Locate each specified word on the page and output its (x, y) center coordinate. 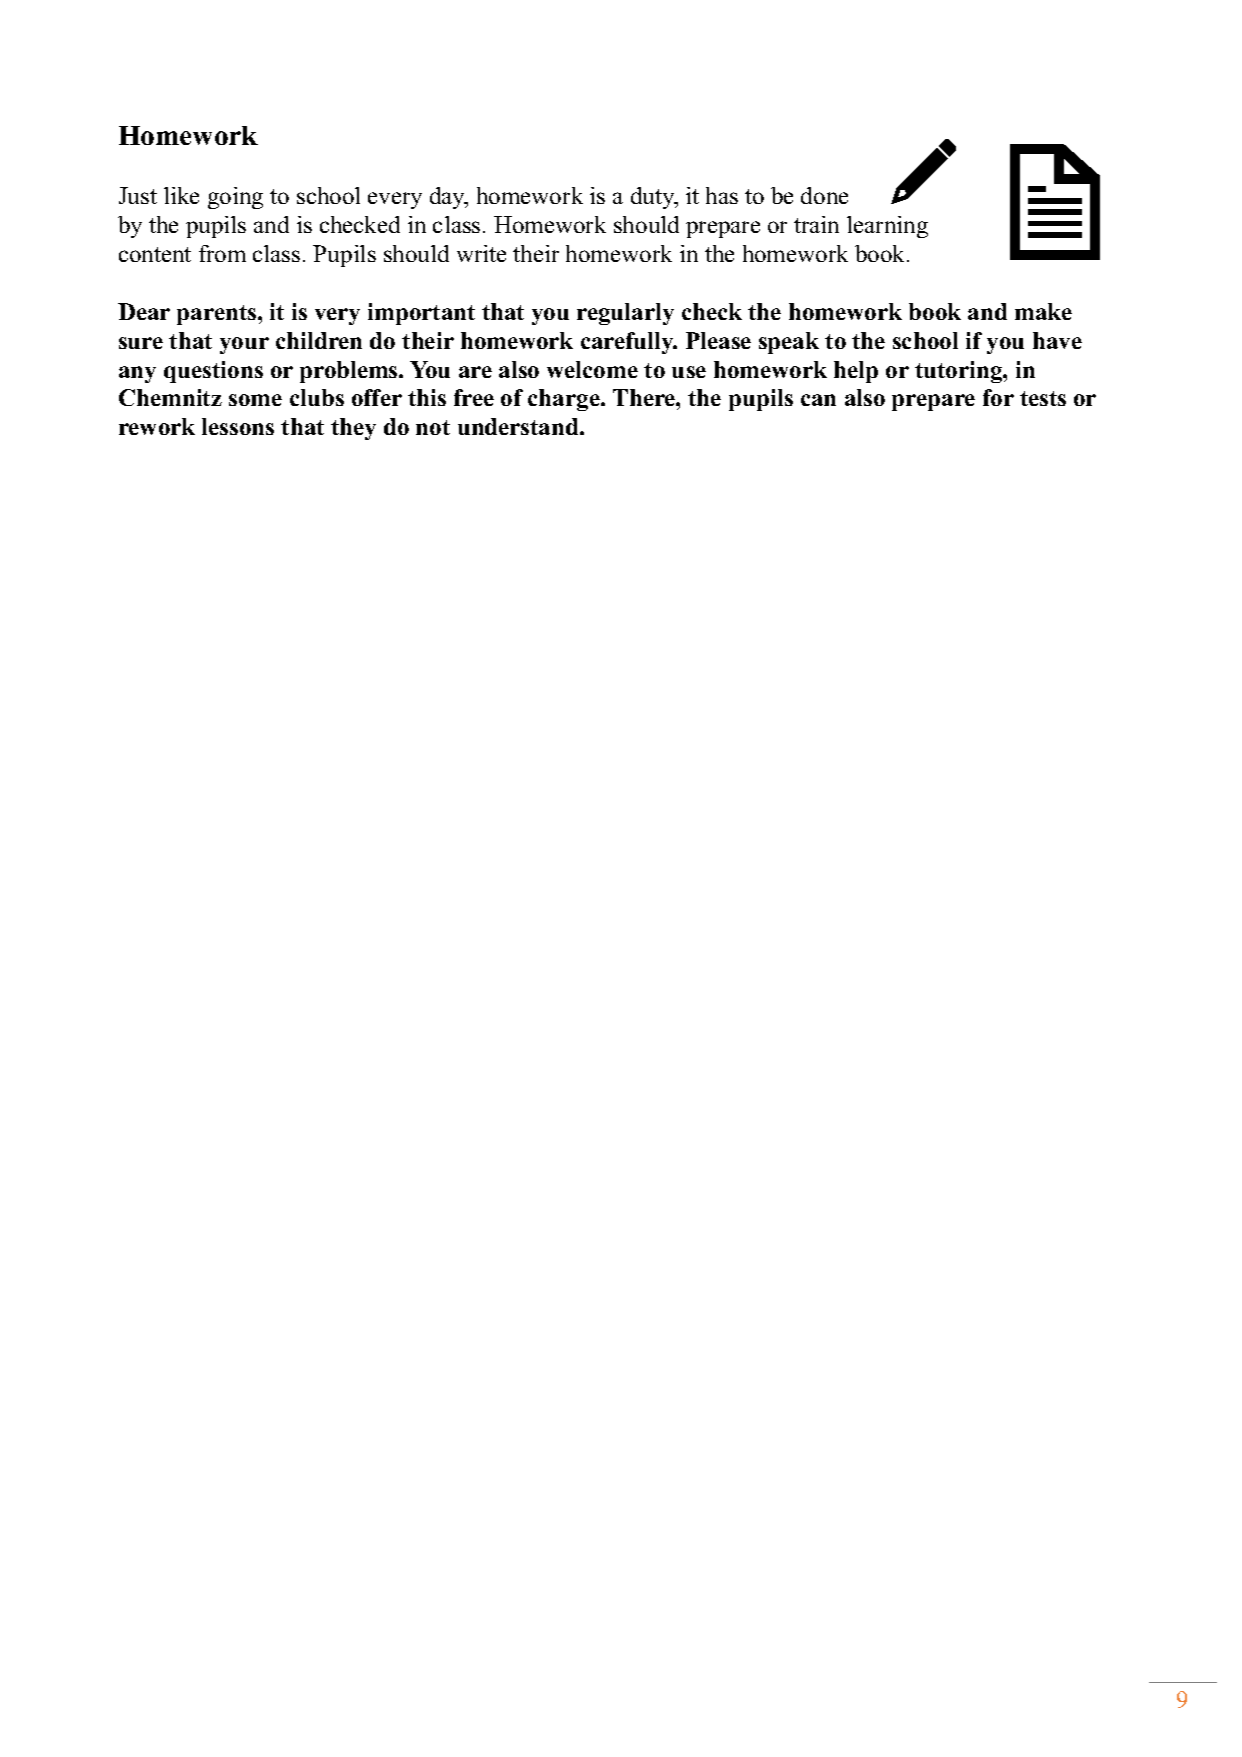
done (824, 195)
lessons (238, 426)
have (1057, 340)
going (235, 198)
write (481, 253)
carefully (628, 343)
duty (654, 198)
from (222, 253)
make (1043, 311)
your (244, 345)
